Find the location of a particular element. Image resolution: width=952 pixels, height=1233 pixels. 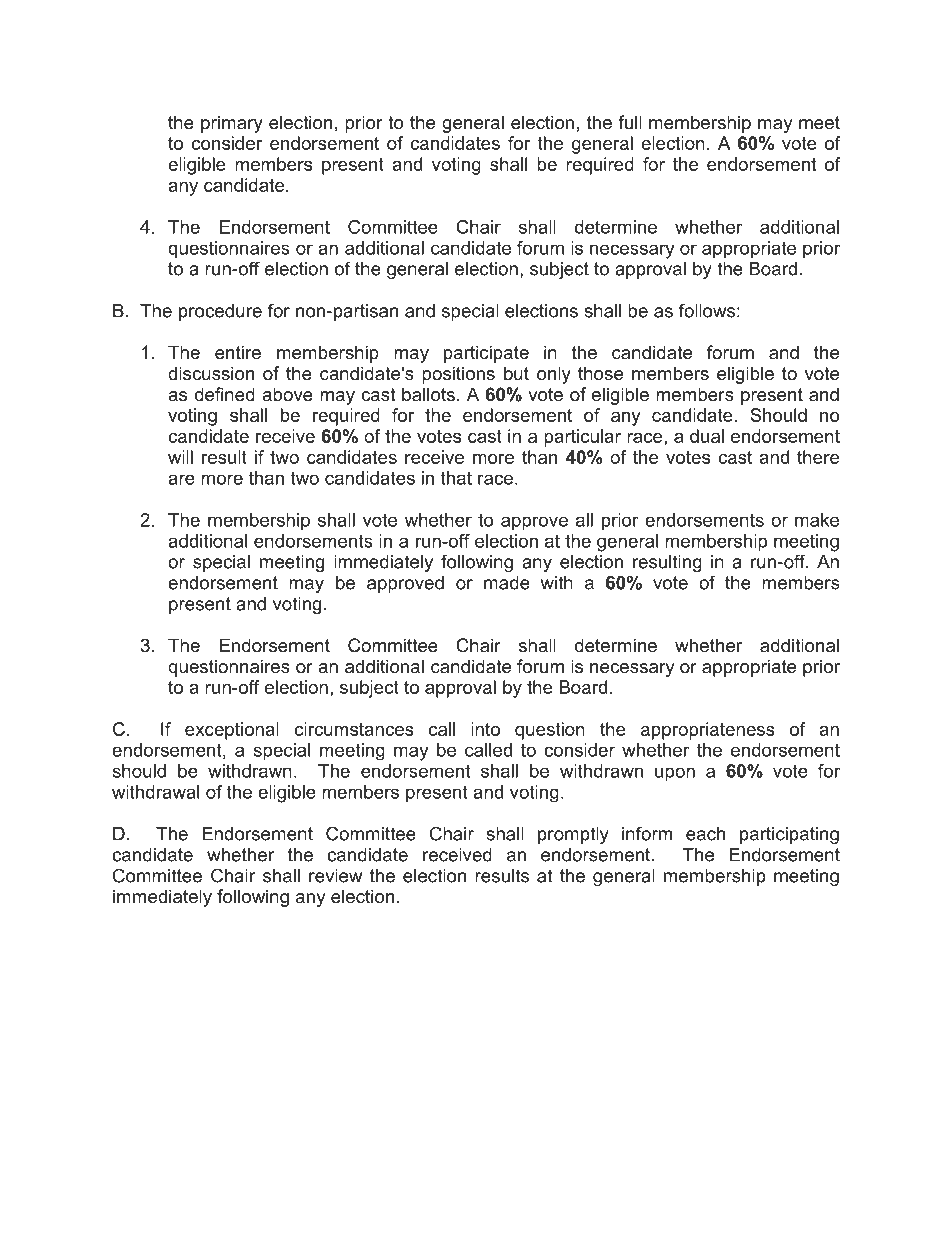

full is located at coordinates (630, 122).
